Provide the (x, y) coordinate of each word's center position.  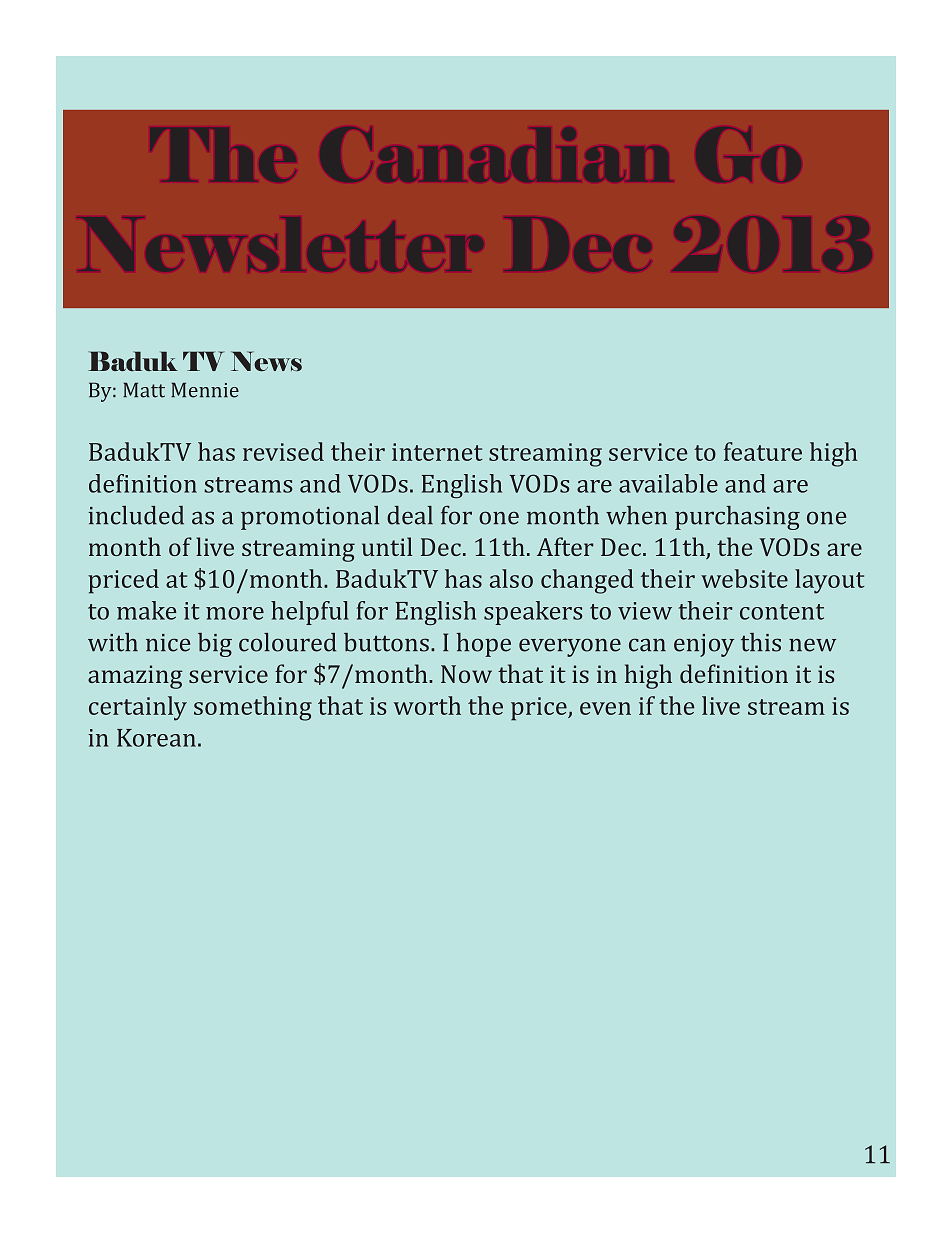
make (147, 610)
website (744, 578)
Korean (156, 738)
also (511, 578)
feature (763, 451)
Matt (144, 390)
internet (437, 452)
